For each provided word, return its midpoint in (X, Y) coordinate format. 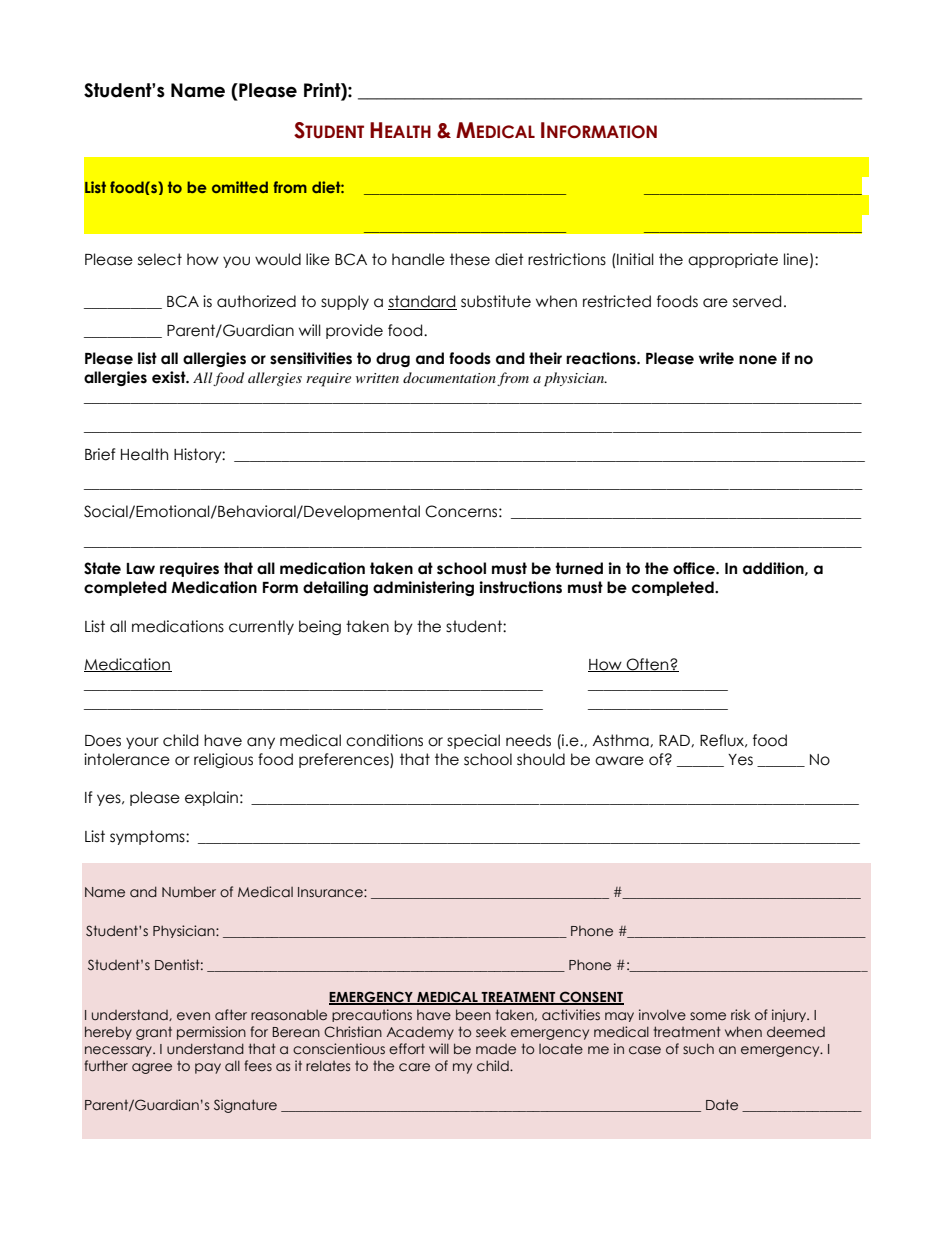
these (470, 259)
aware (619, 761)
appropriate (733, 260)
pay (208, 1068)
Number (189, 891)
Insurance (331, 892)
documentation (449, 377)
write (716, 358)
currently (261, 627)
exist (170, 377)
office (695, 568)
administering (423, 588)
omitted (240, 187)
